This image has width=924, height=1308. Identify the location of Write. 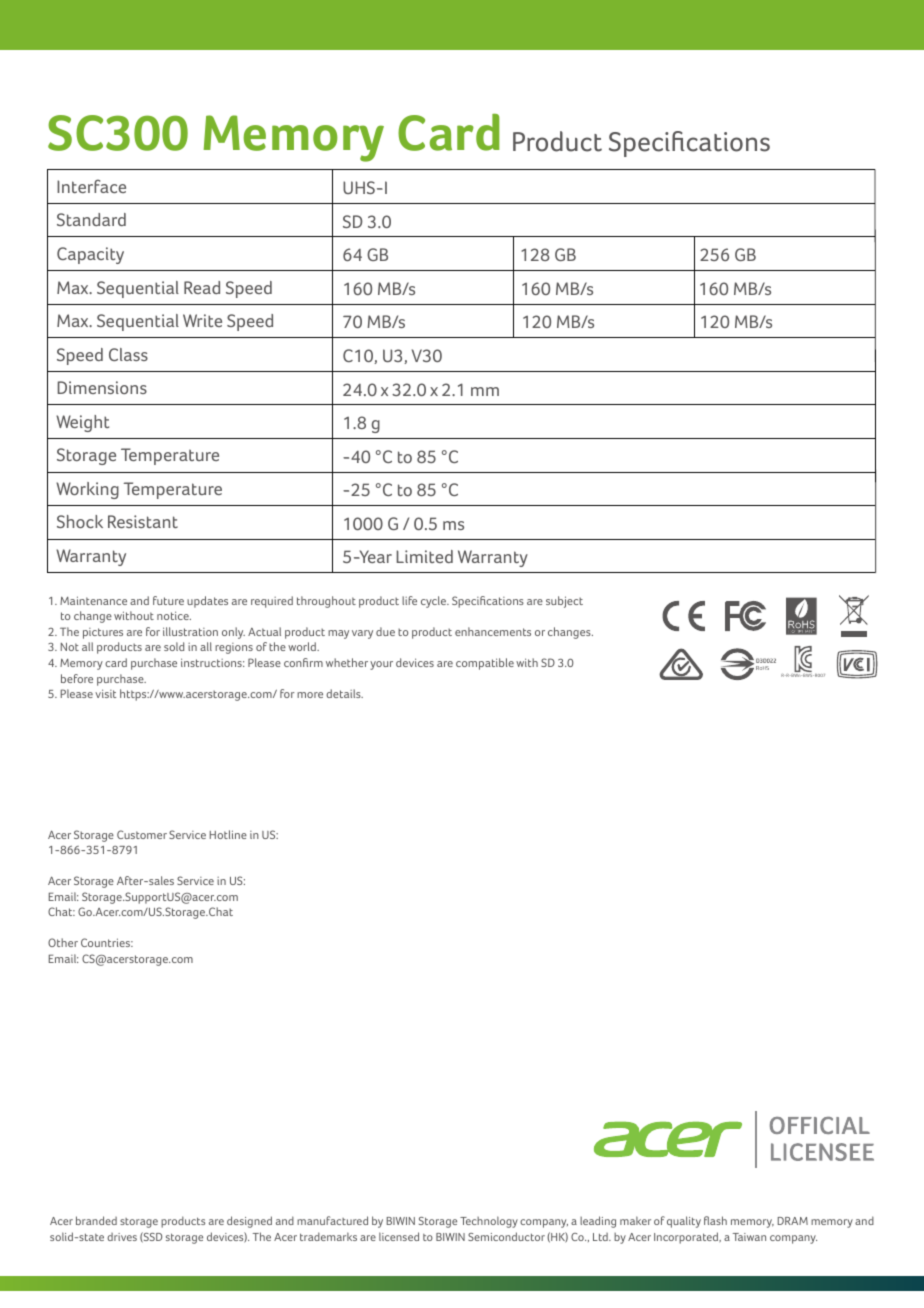
(202, 320).
